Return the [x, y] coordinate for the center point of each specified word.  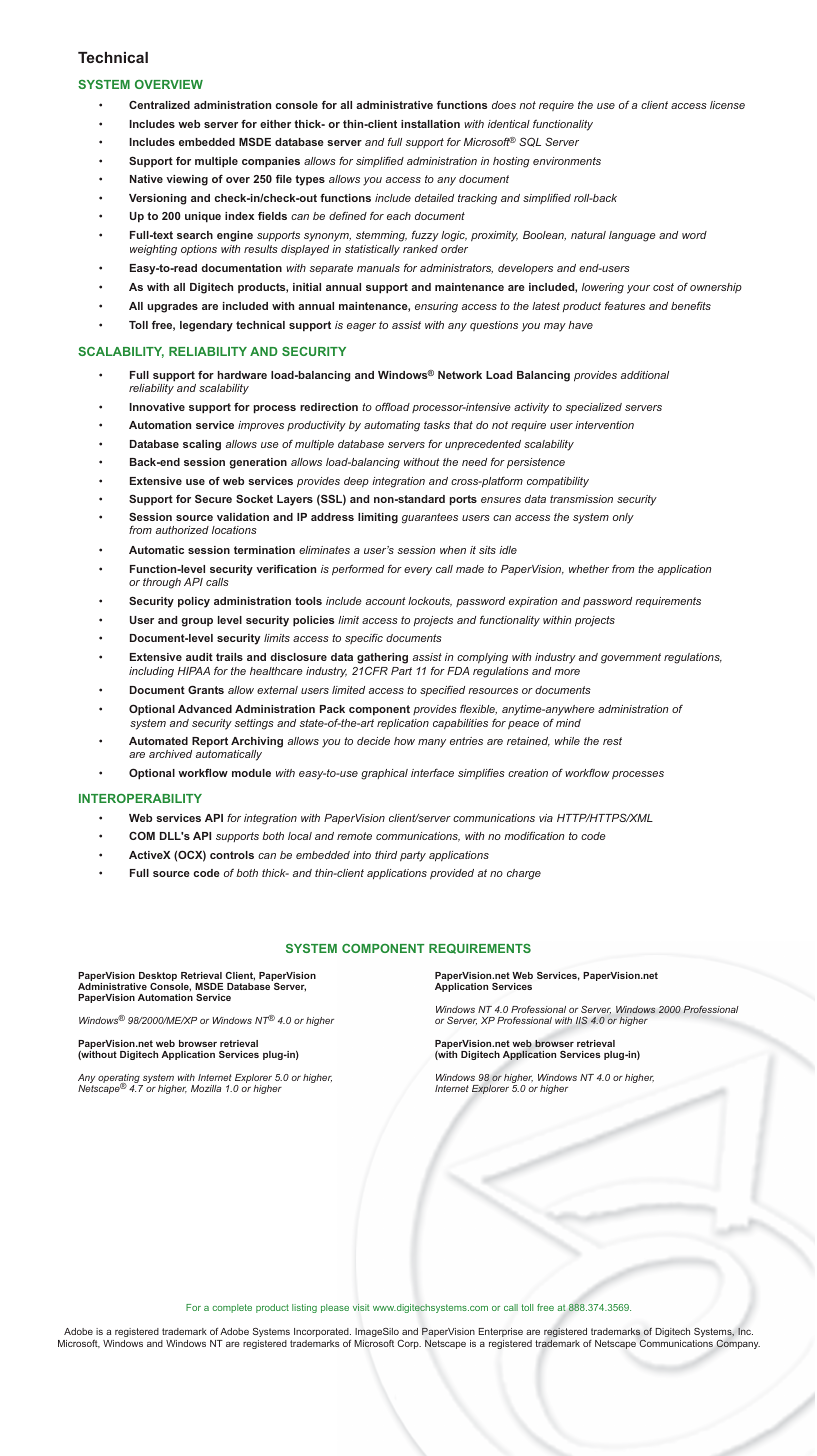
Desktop [158, 978]
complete [232, 1308]
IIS [582, 1020]
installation [430, 124]
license [727, 105]
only [623, 518]
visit [361, 1307]
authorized [182, 530]
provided [452, 874]
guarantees [430, 518]
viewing [187, 180]
